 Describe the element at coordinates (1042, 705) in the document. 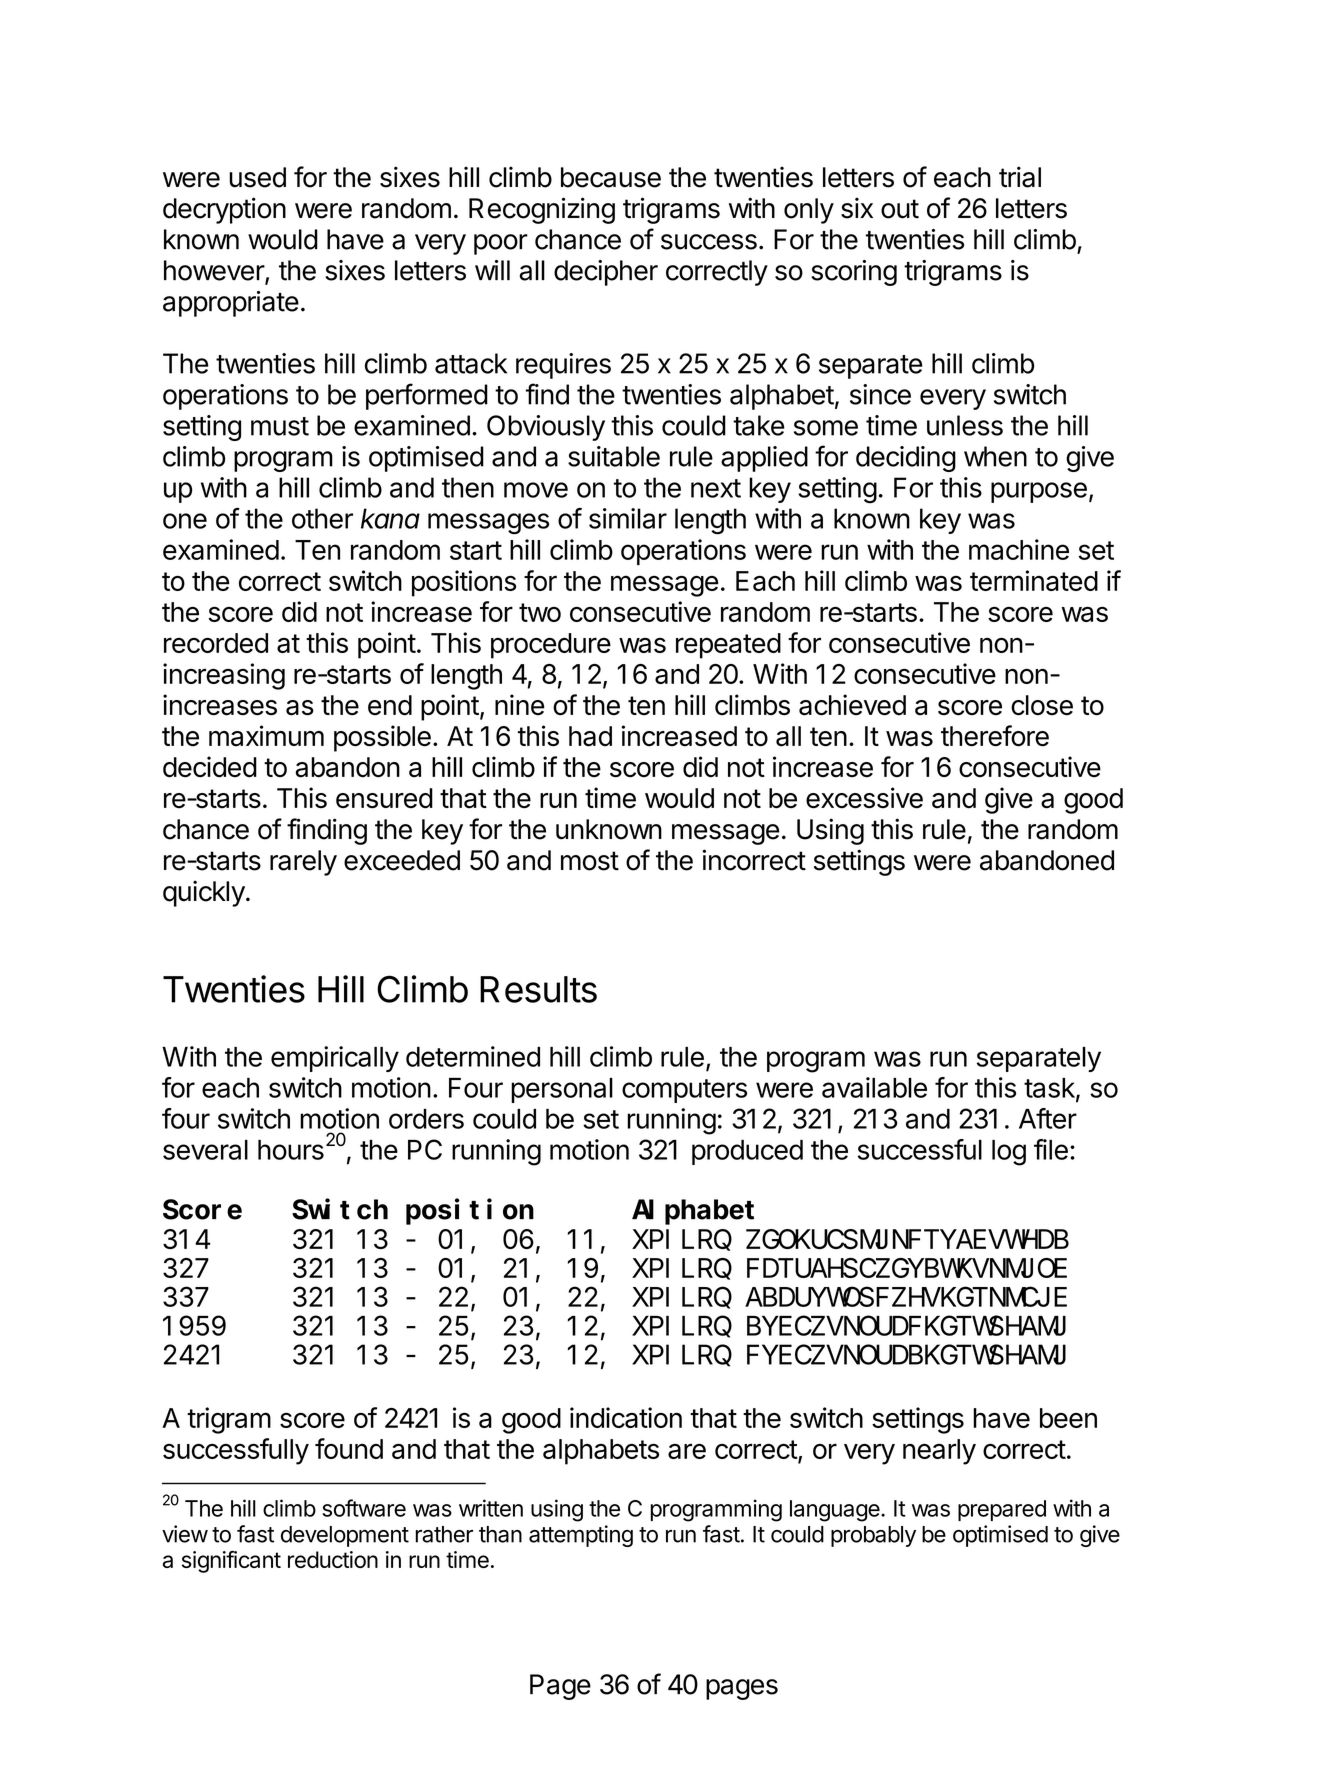

I see `close` at that location.
